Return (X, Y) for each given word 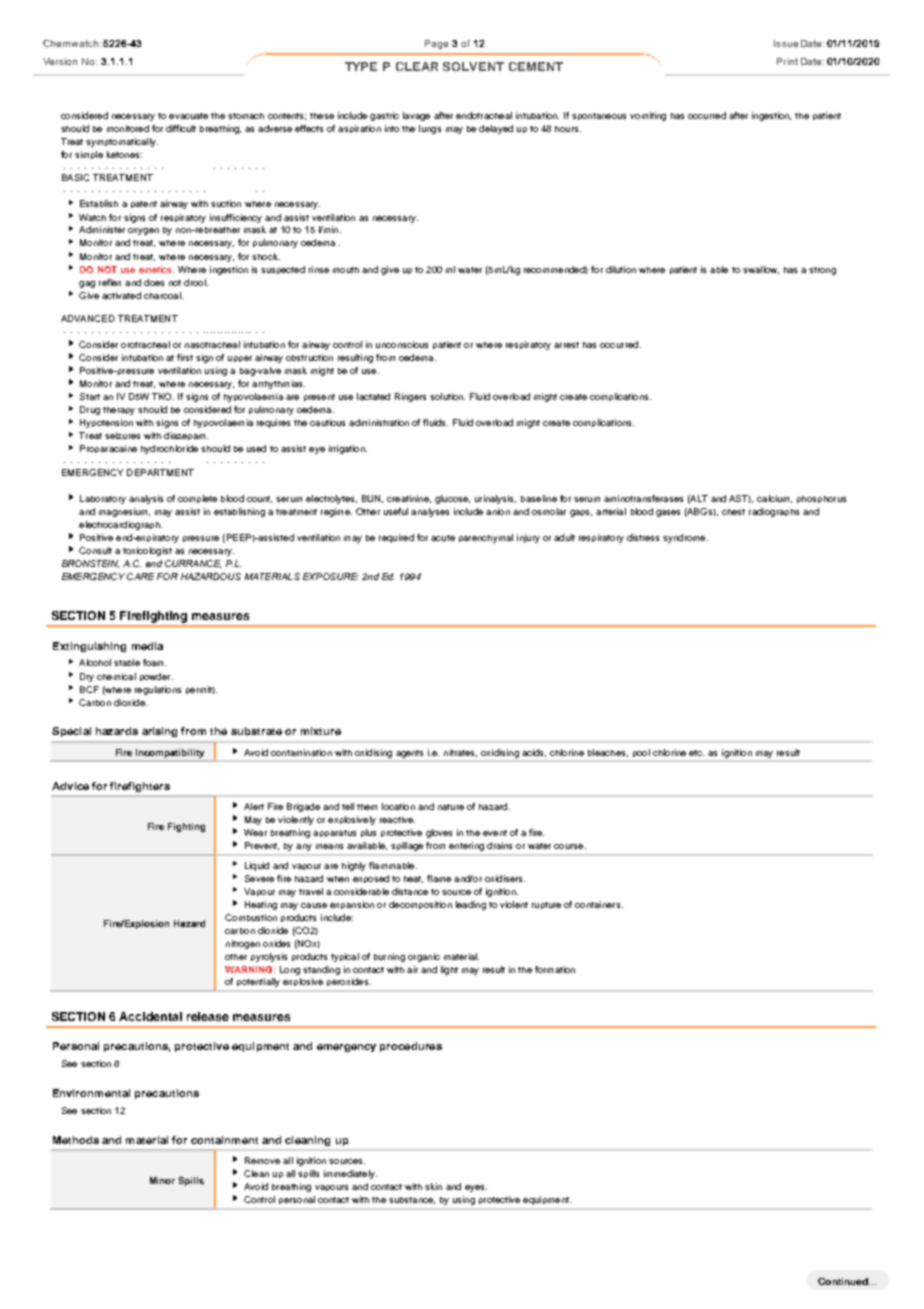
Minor (162, 1180)
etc (696, 753)
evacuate (188, 116)
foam (154, 662)
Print (787, 61)
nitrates (460, 753)
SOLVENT (473, 66)
